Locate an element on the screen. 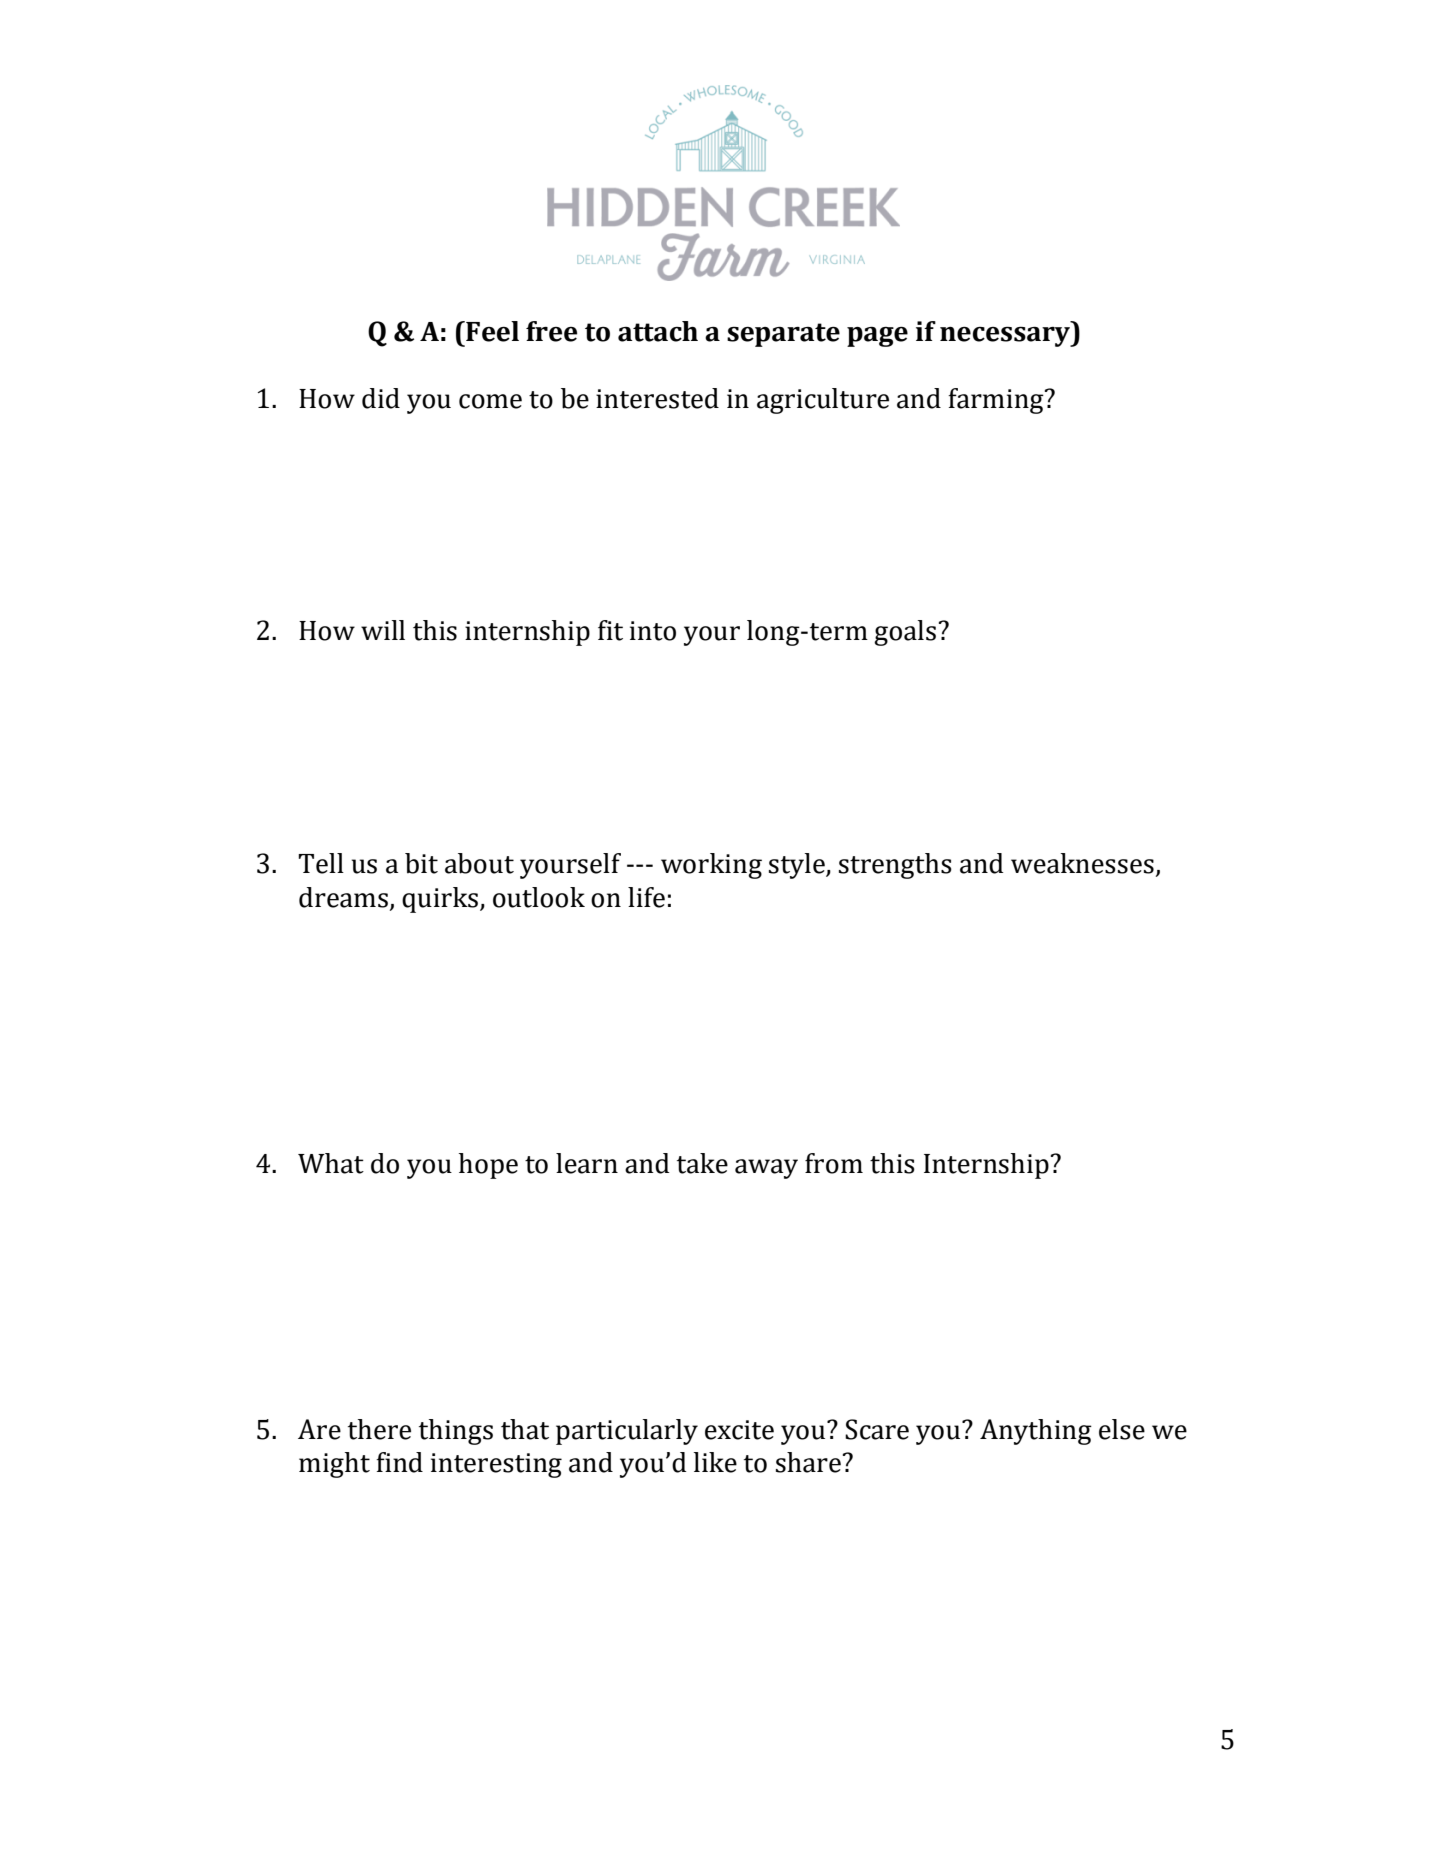 This screenshot has height=1873, width=1448. working is located at coordinates (711, 866).
